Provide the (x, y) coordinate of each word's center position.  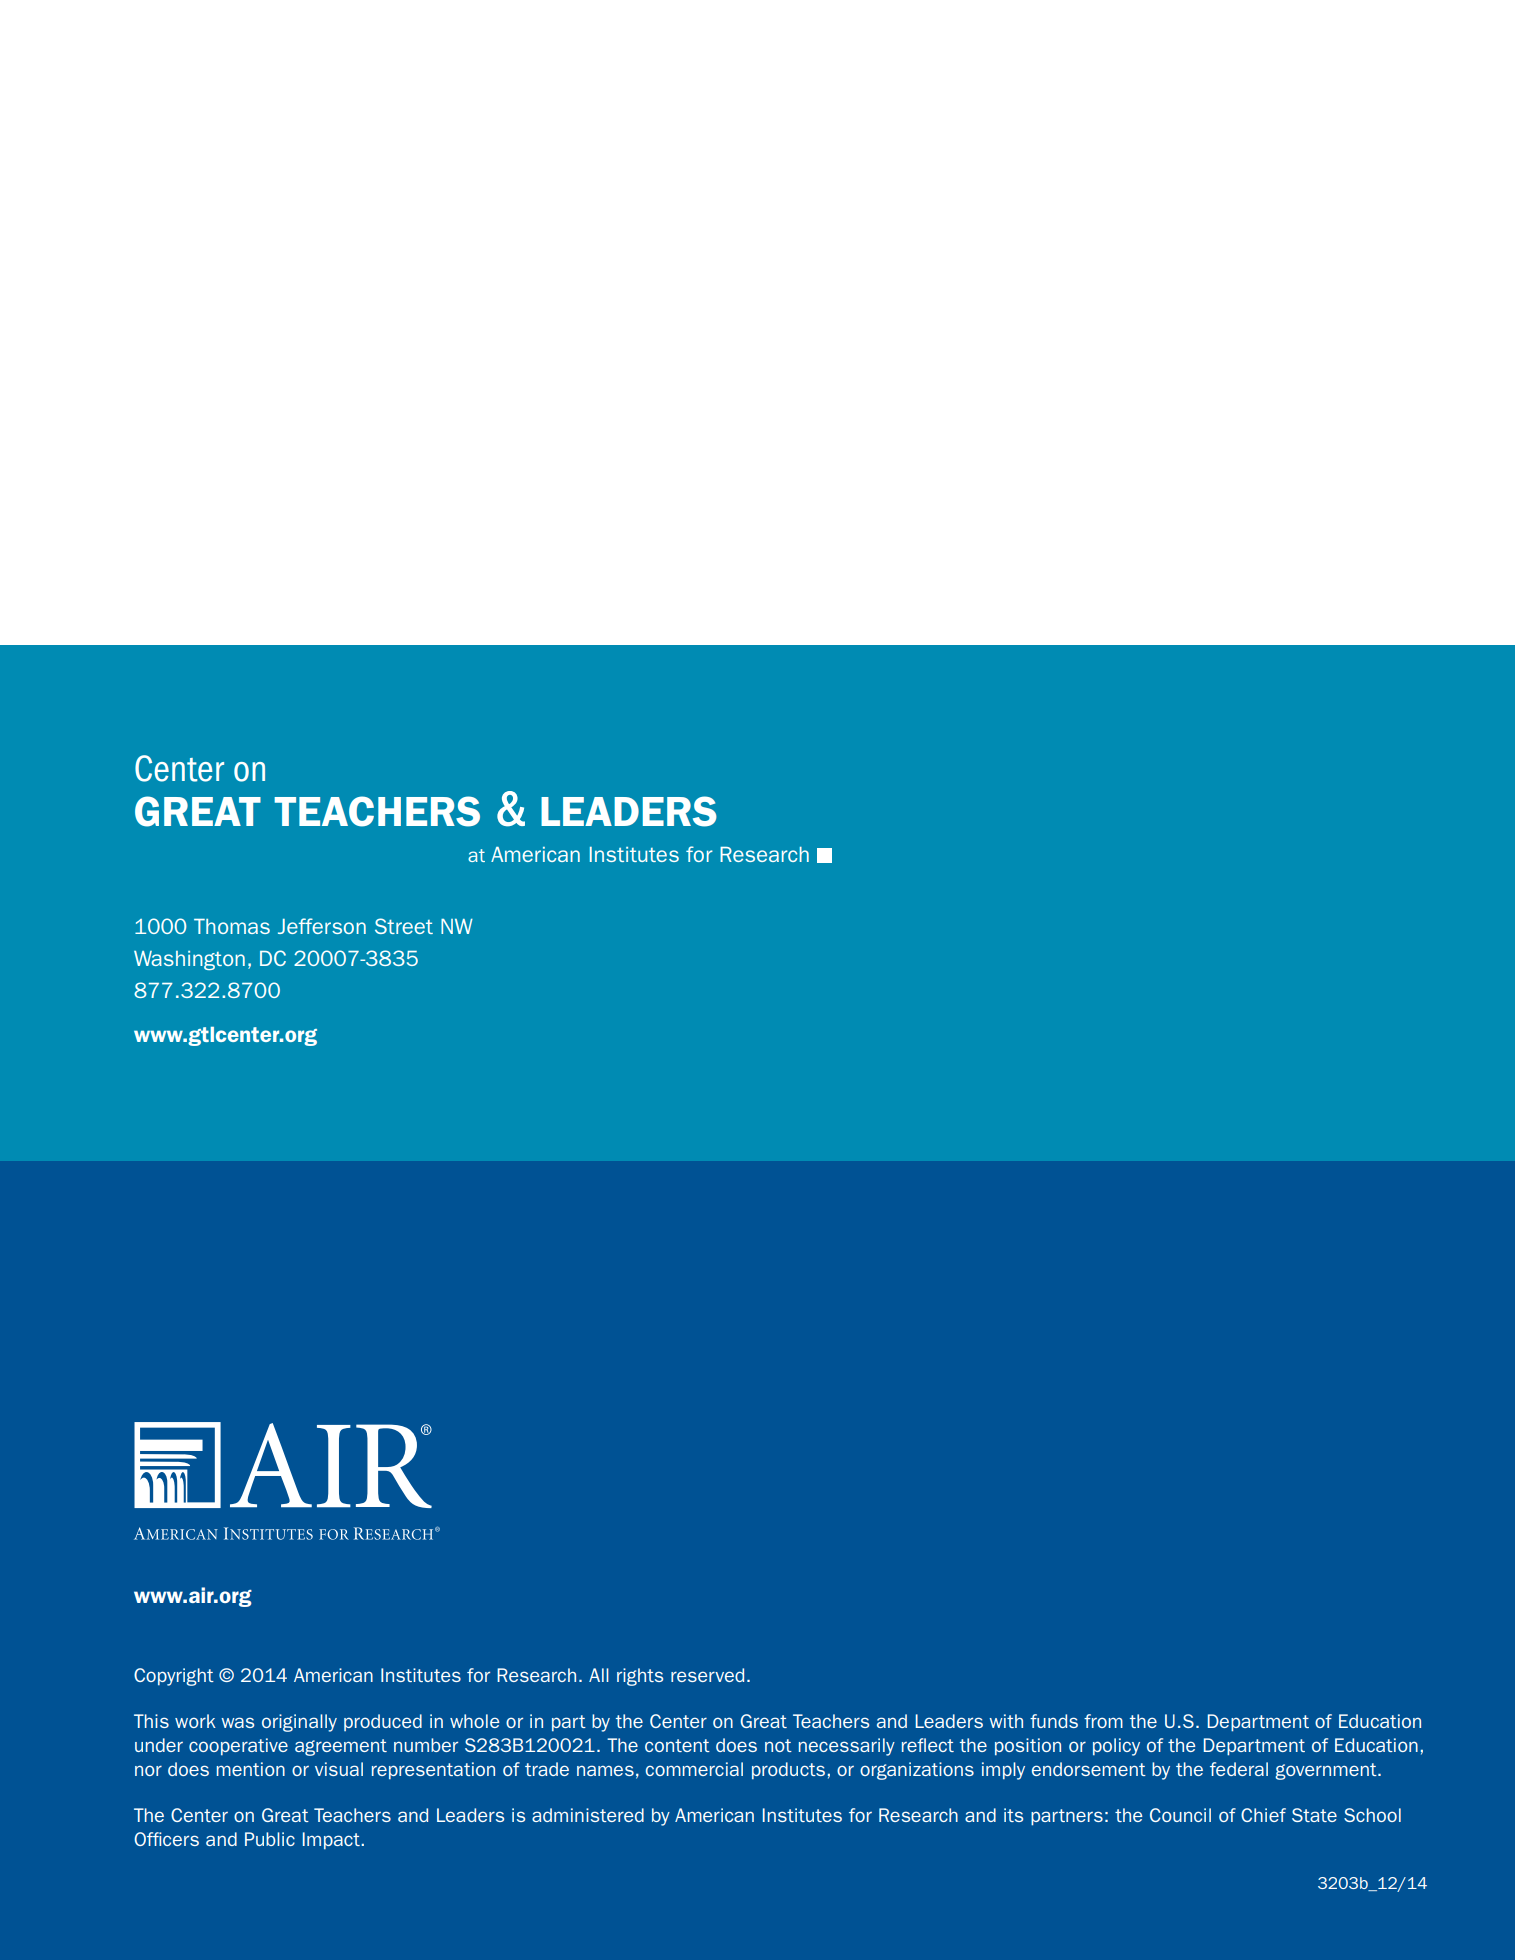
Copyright (174, 1677)
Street (404, 926)
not (778, 1745)
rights (640, 1677)
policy (1116, 1747)
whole (474, 1721)
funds (1054, 1721)
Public (270, 1839)
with (1006, 1721)
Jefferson (322, 926)
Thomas (232, 926)
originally (299, 1723)
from (1103, 1721)
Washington (189, 960)
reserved (707, 1675)
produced (383, 1722)
